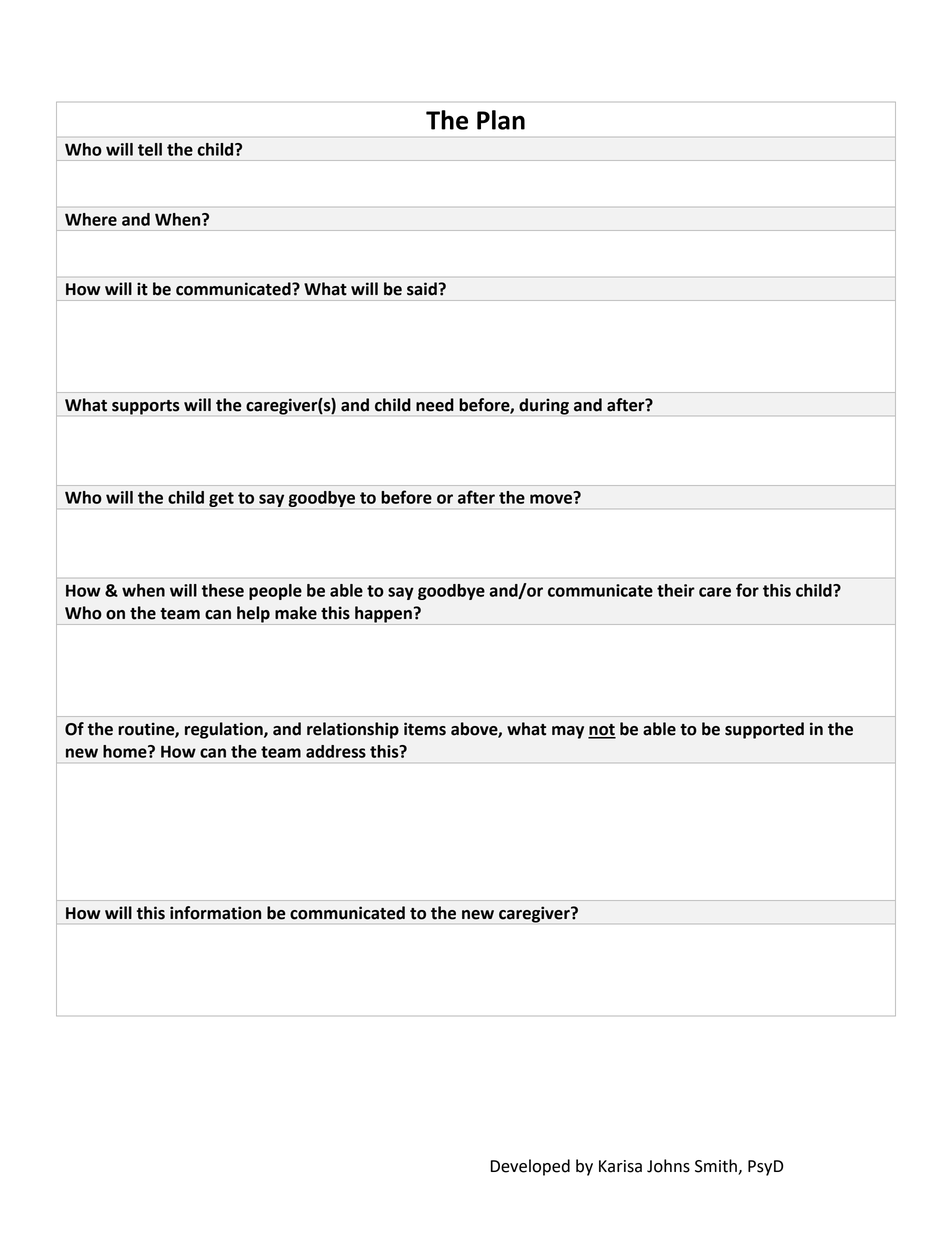  Describe the element at coordinates (764, 730) in the screenshot. I see `supported` at that location.
